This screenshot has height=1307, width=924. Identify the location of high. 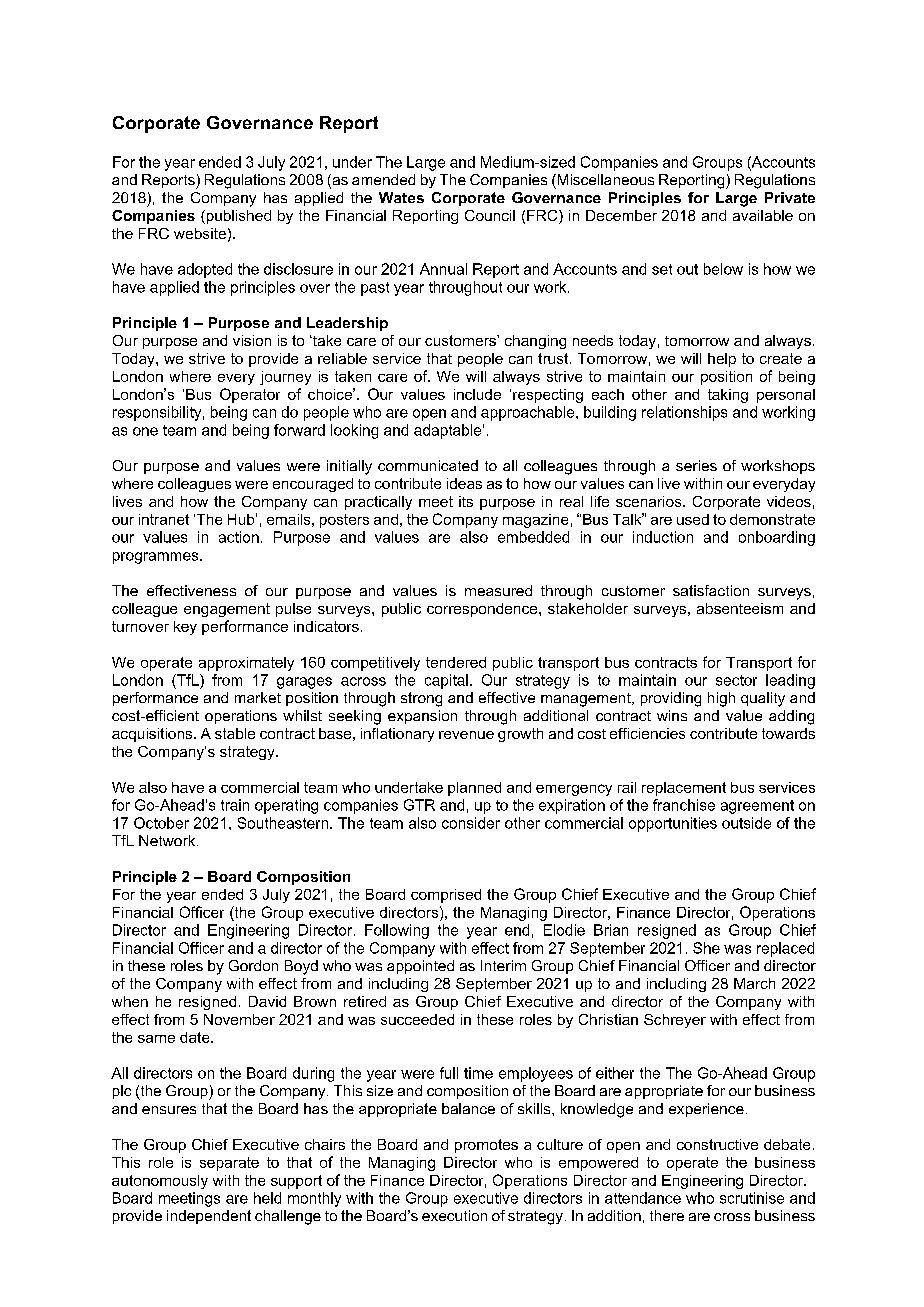
(721, 699).
